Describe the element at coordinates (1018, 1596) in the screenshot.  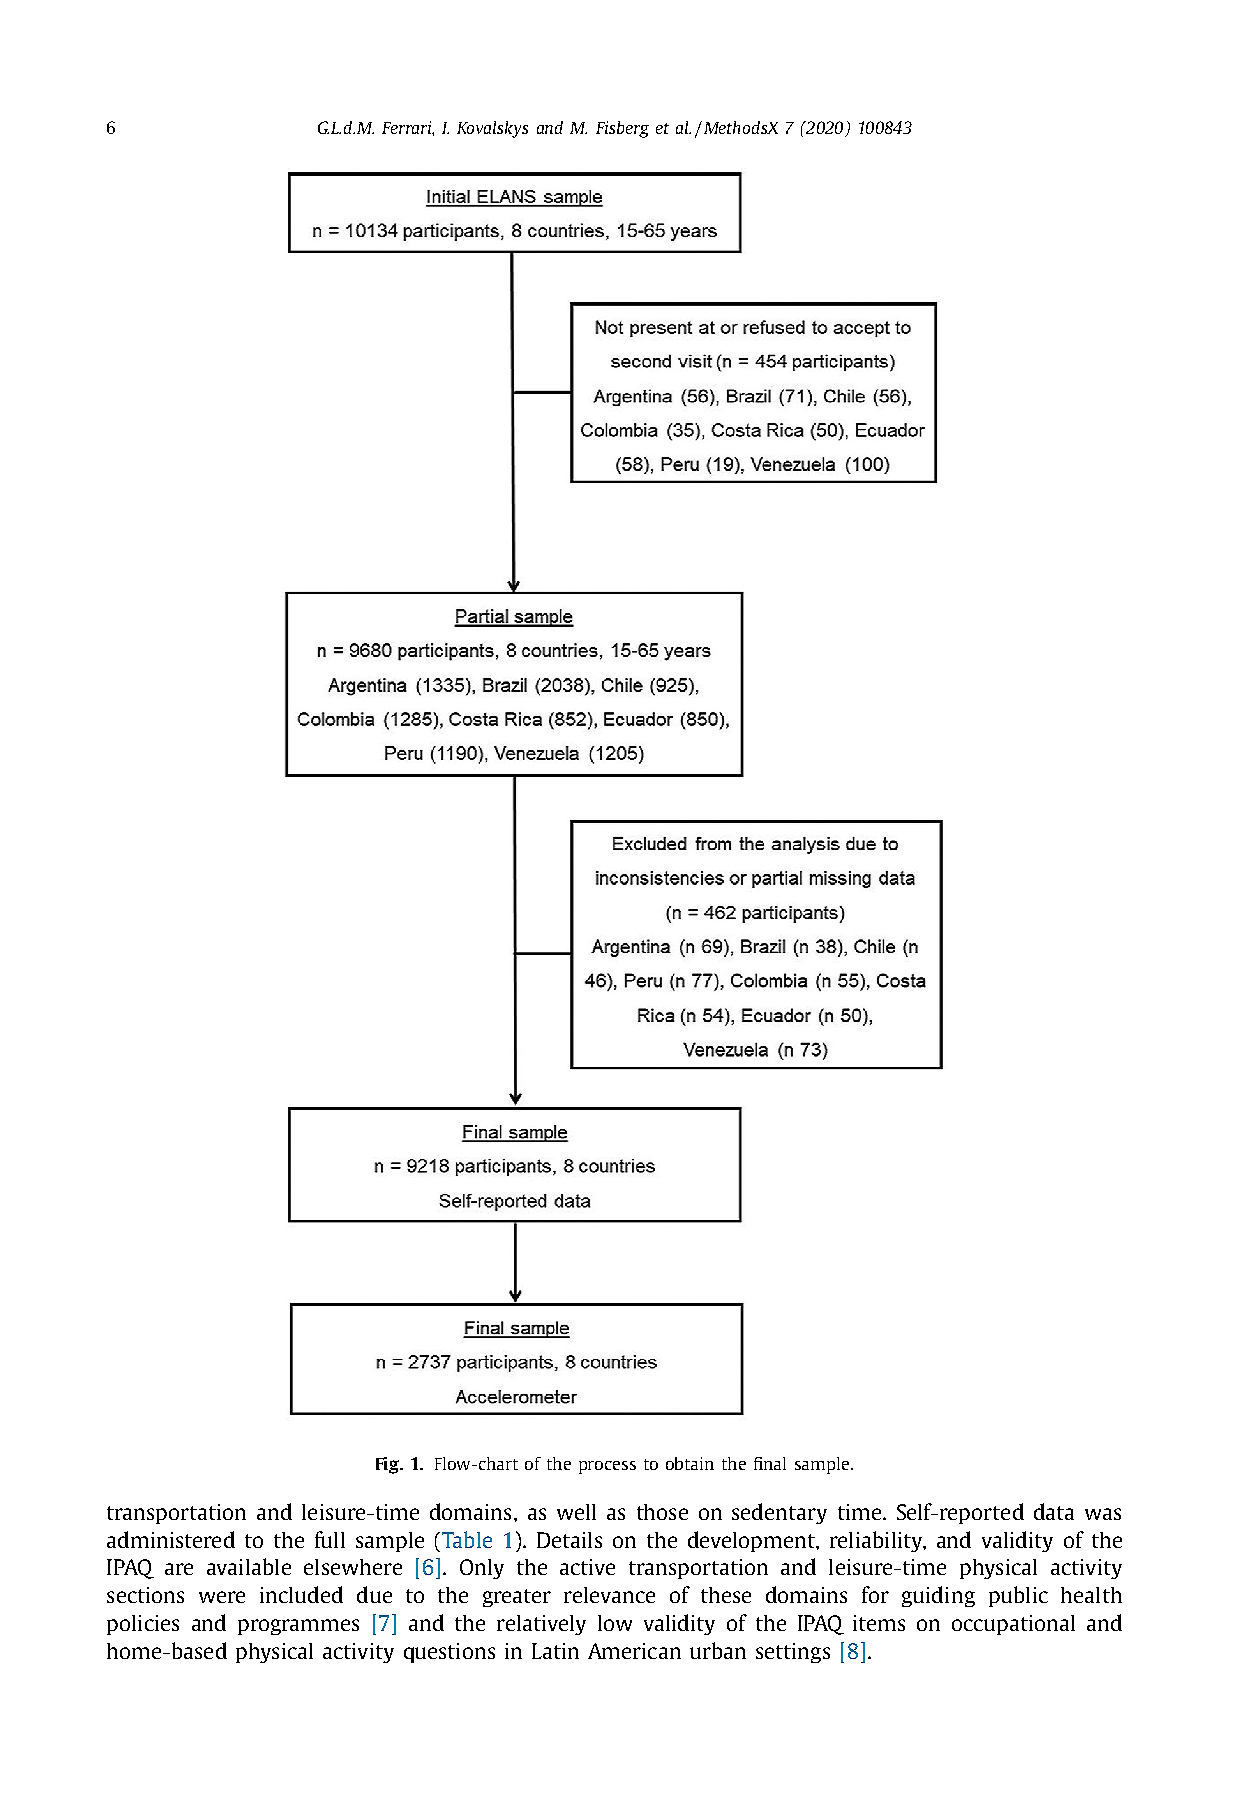
I see `public` at that location.
